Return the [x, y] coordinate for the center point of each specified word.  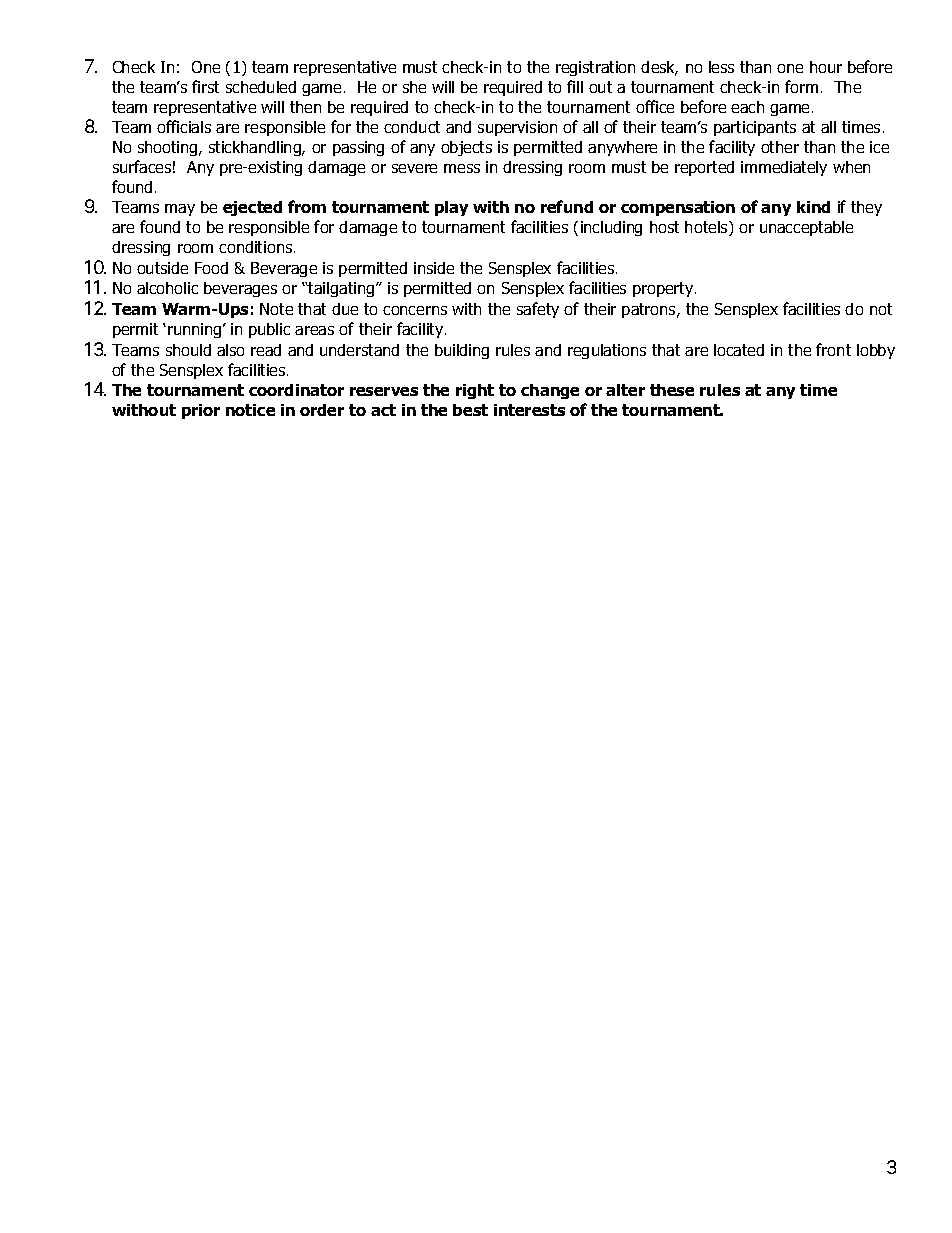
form [801, 86]
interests [529, 410]
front [833, 349]
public [269, 330]
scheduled [261, 87]
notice [250, 410]
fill [575, 86]
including [611, 228]
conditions [257, 247]
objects [466, 148]
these [672, 390]
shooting [169, 148]
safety [538, 310]
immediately [784, 168]
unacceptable [806, 228]
